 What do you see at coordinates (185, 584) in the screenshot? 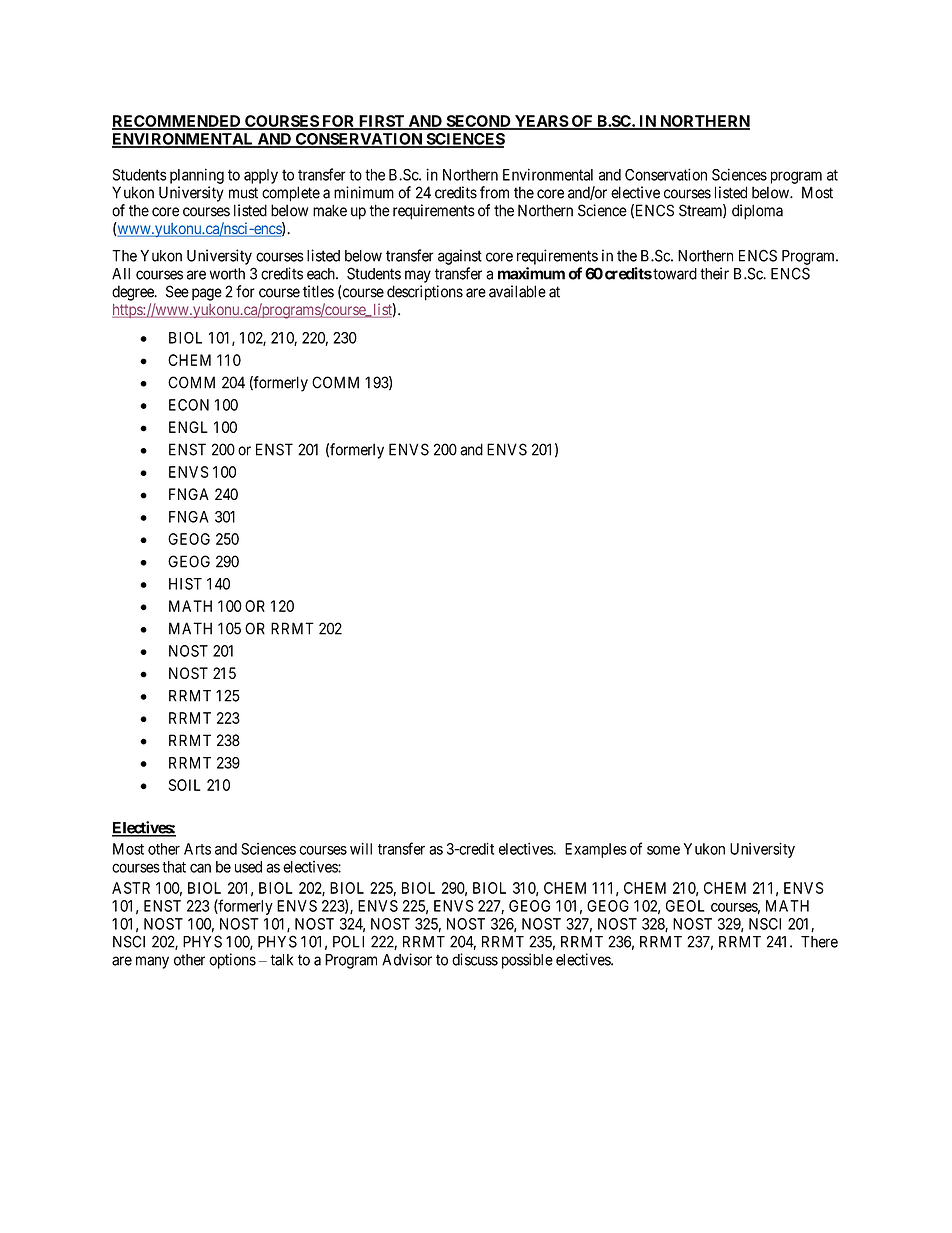
I see `HIST` at bounding box center [185, 584].
